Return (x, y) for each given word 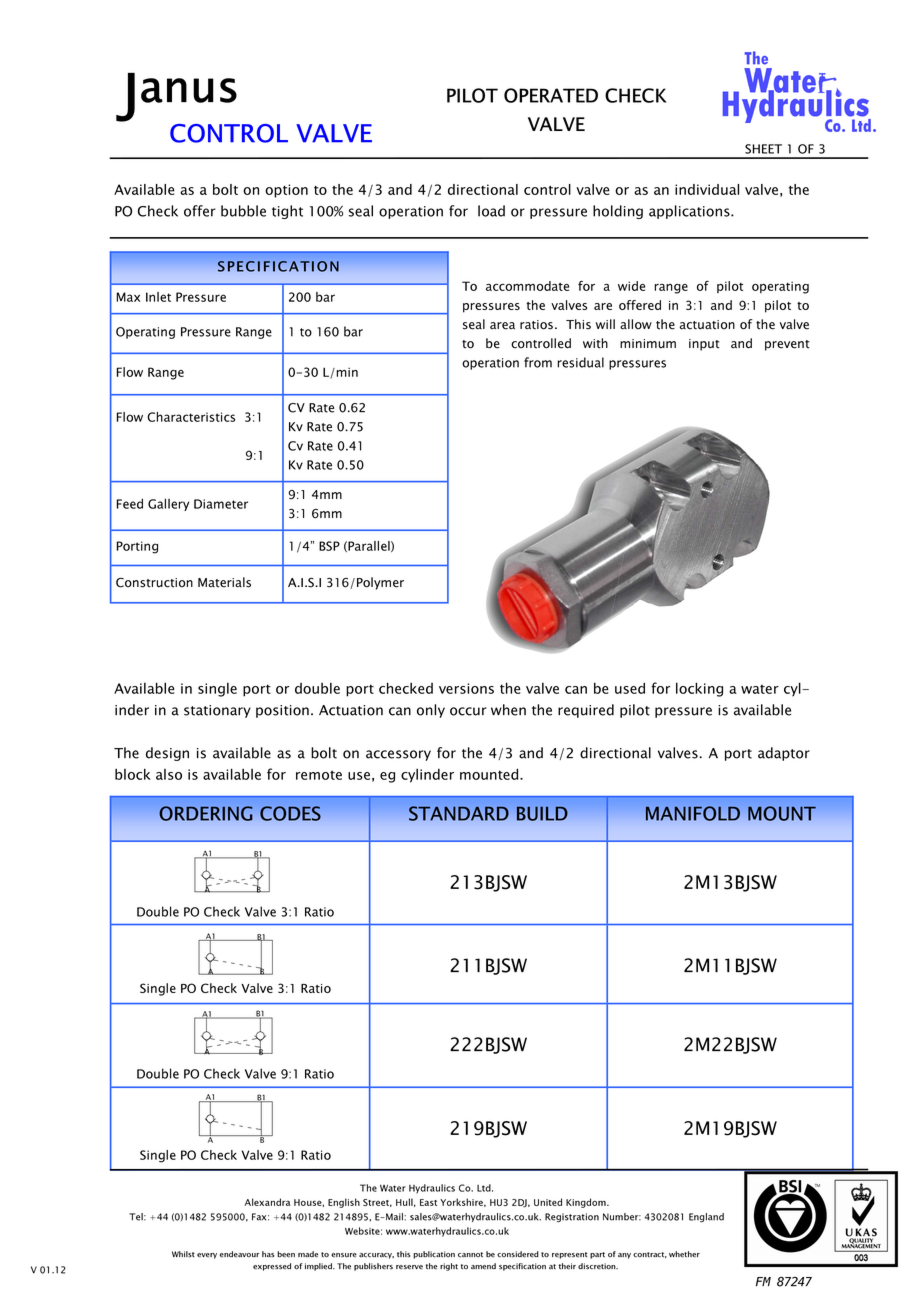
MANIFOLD (693, 813)
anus (189, 90)
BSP (329, 546)
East (428, 1202)
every (207, 1256)
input (704, 345)
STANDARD (459, 813)
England (706, 1218)
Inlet (158, 297)
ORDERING (206, 813)
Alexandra (267, 1202)
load (491, 211)
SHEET (763, 149)
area (502, 326)
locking (699, 689)
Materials (224, 582)
